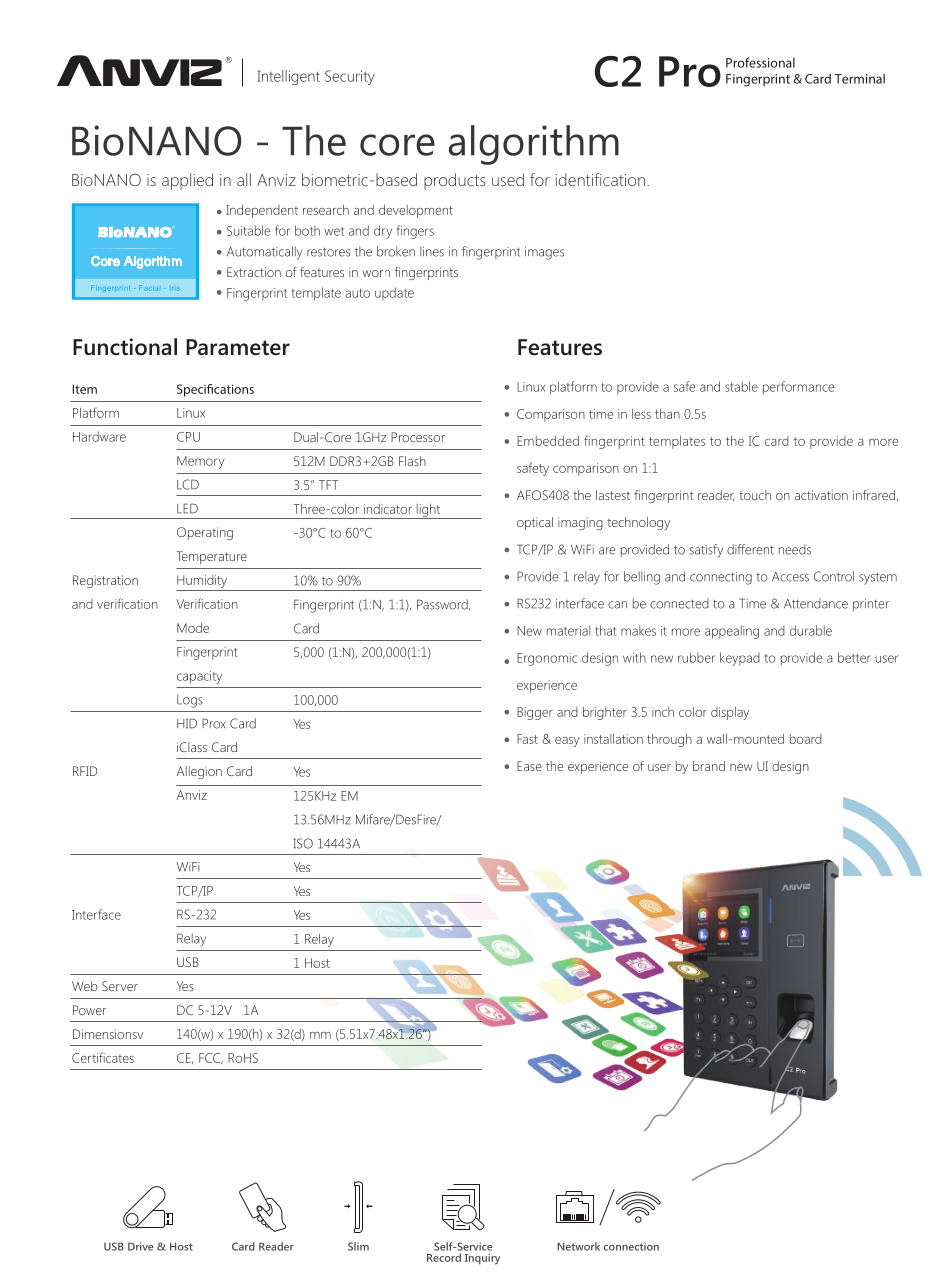 The height and width of the screenshot is (1288, 949). Describe the element at coordinates (199, 677) in the screenshot. I see `capacity` at that location.
